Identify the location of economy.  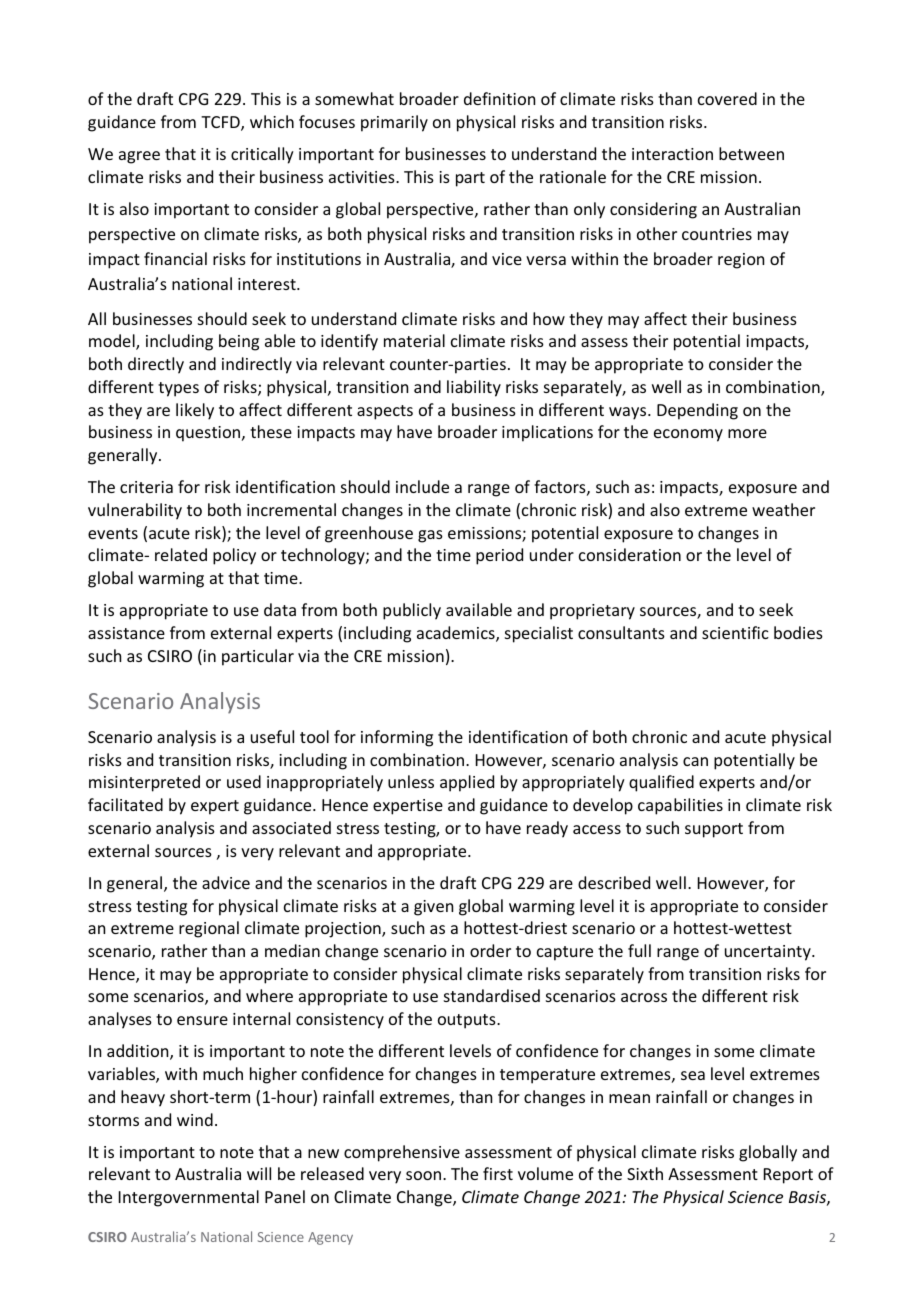
(688, 435).
